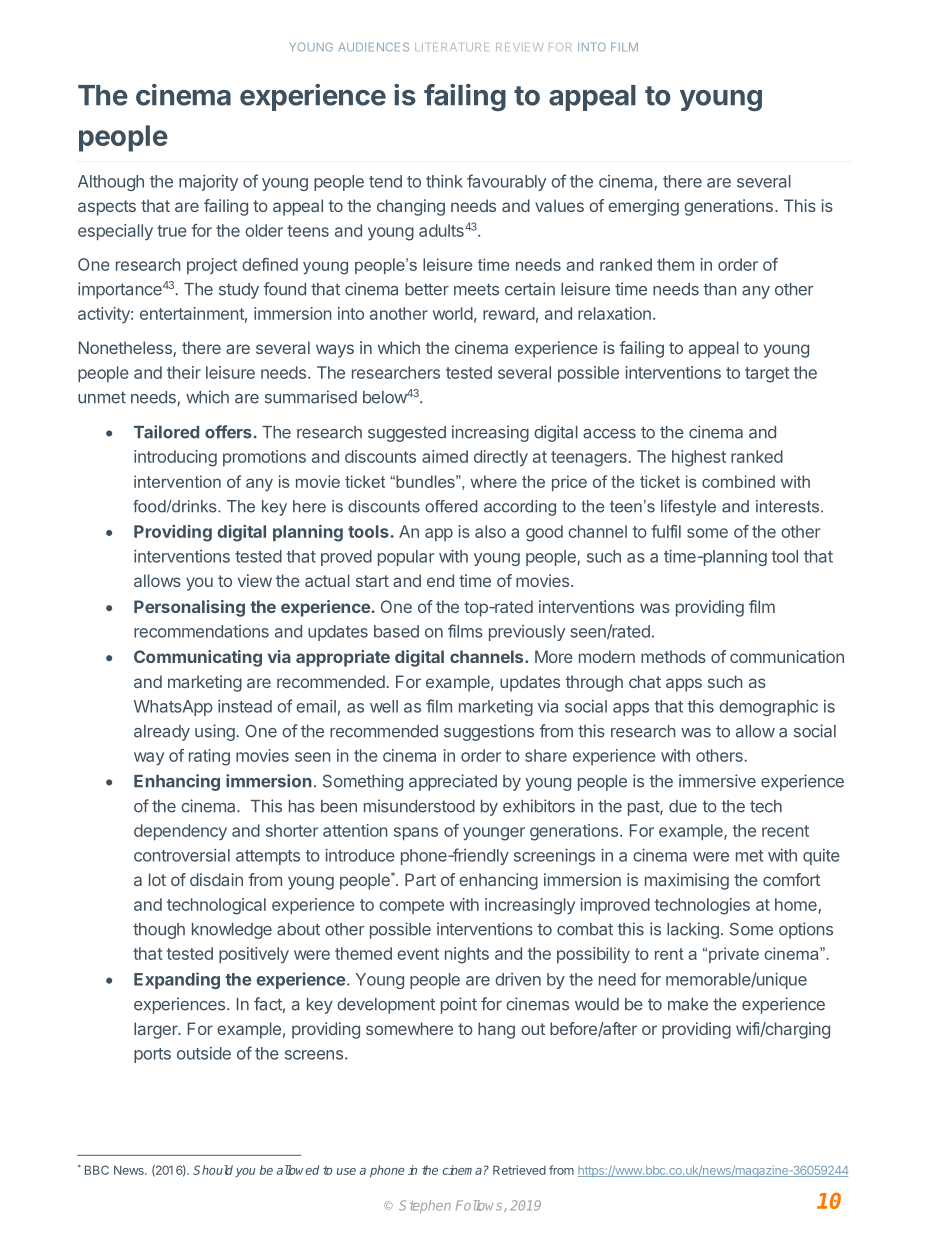 Image resolution: width=952 pixels, height=1233 pixels. What do you see at coordinates (396, 631) in the document?
I see `based` at bounding box center [396, 631].
